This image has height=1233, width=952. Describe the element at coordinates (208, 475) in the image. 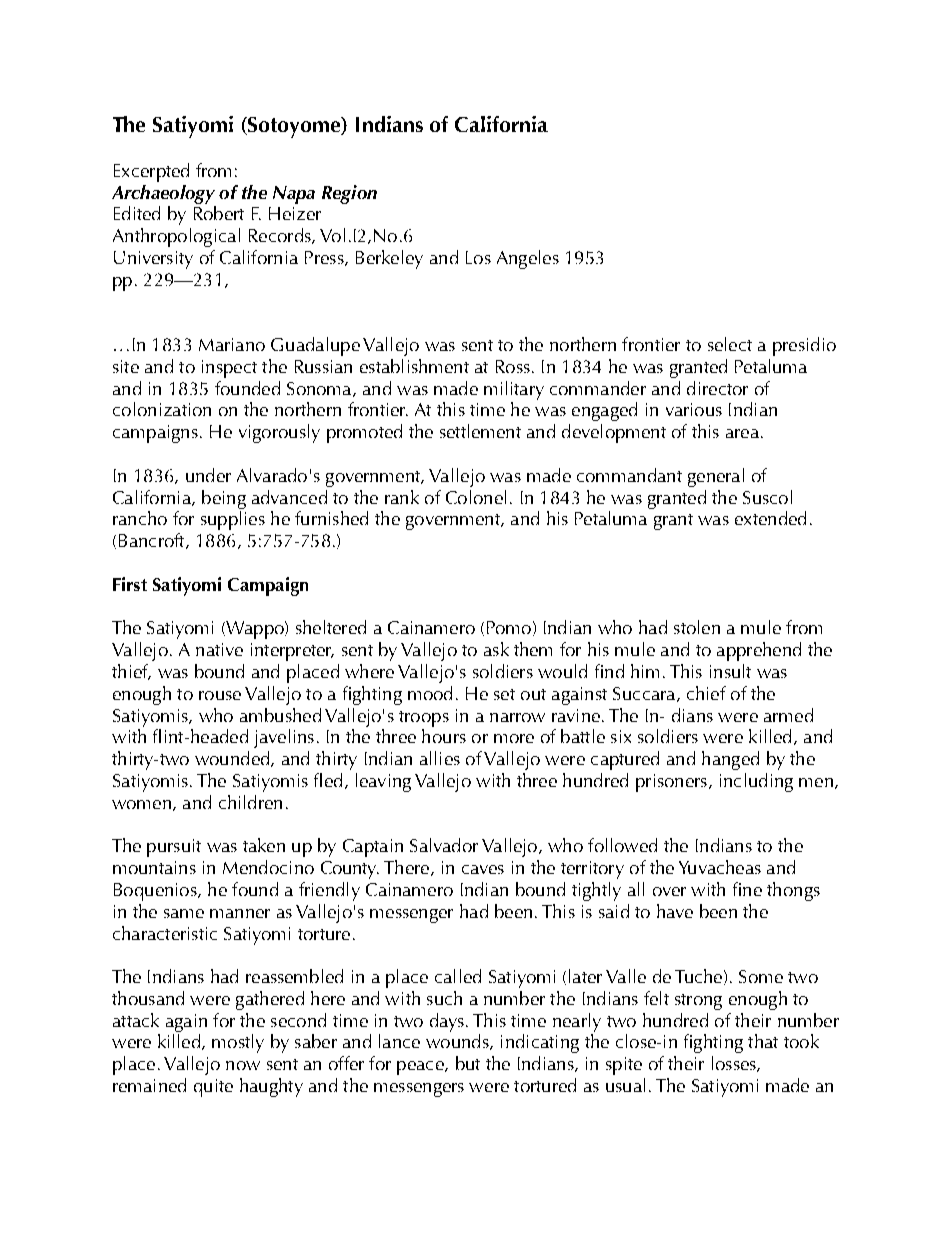

I see `under` at that location.
